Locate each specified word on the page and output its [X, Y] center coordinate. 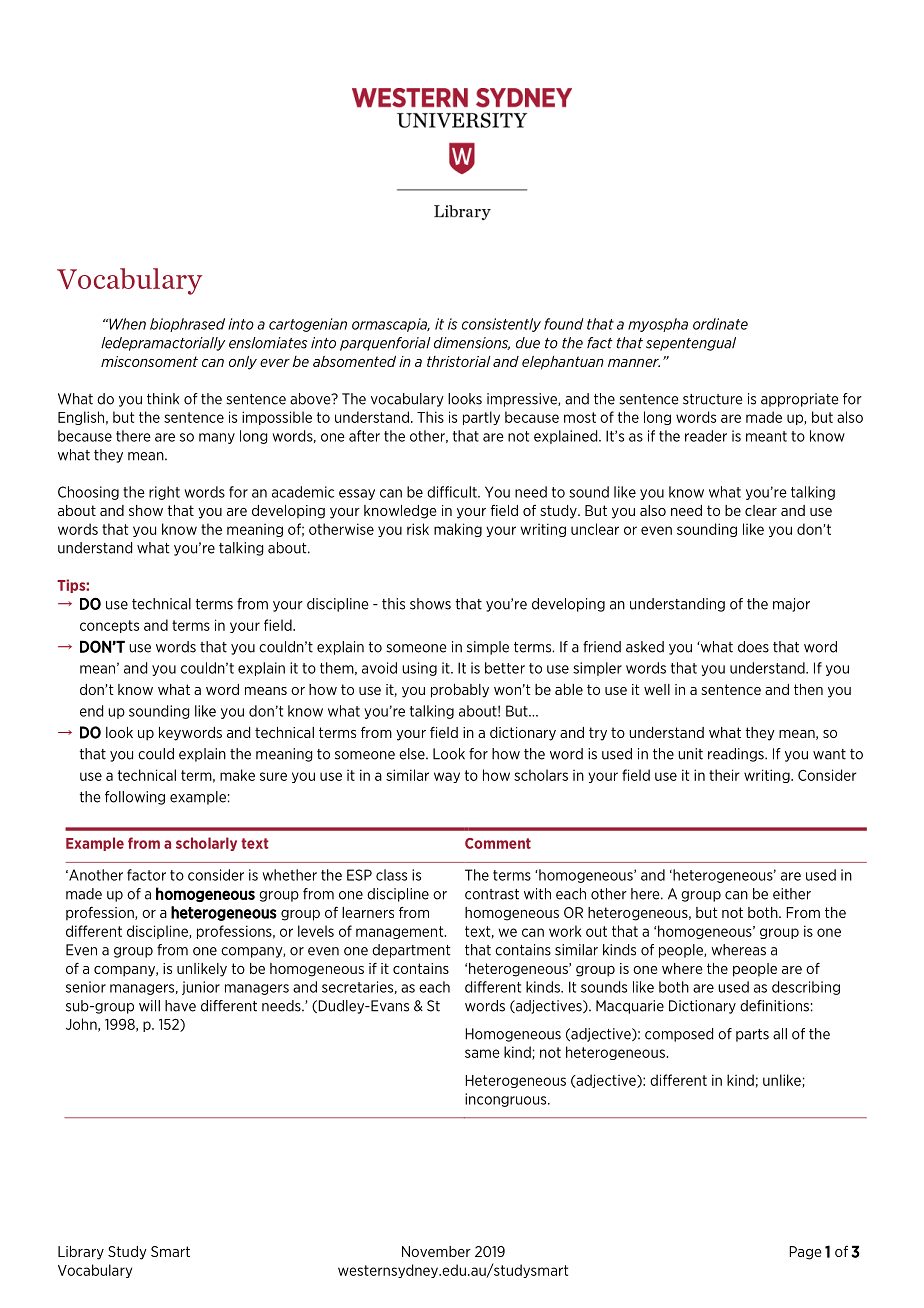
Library [81, 1253]
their [724, 775]
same [482, 1053]
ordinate [720, 324]
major [791, 605]
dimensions [472, 343]
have [180, 1006]
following [135, 798]
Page [805, 1253]
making [458, 530]
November [436, 1251]
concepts [109, 626]
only [243, 363]
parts [752, 1035]
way [447, 777]
